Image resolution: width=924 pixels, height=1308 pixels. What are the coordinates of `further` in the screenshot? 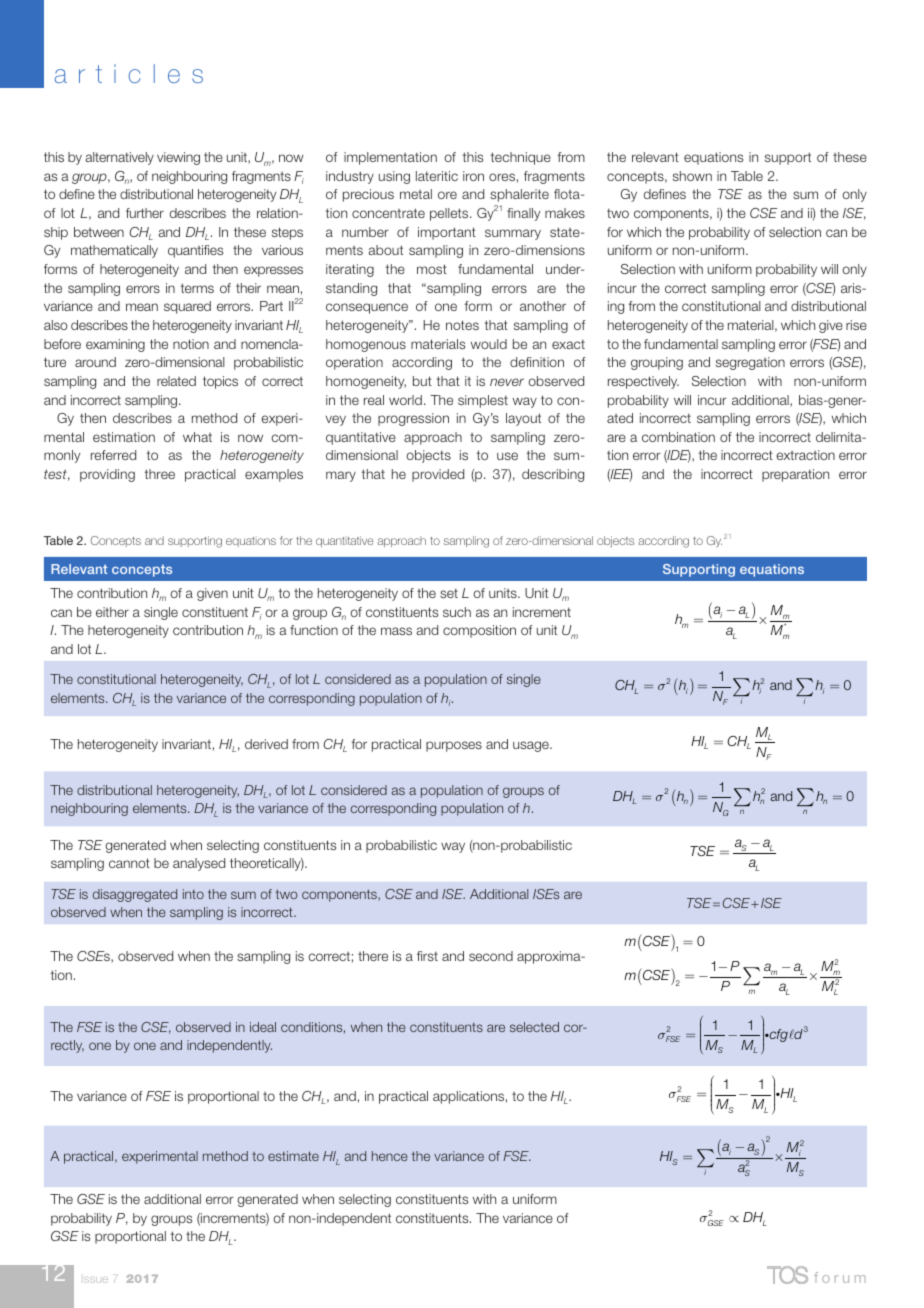 It's located at (145, 213).
